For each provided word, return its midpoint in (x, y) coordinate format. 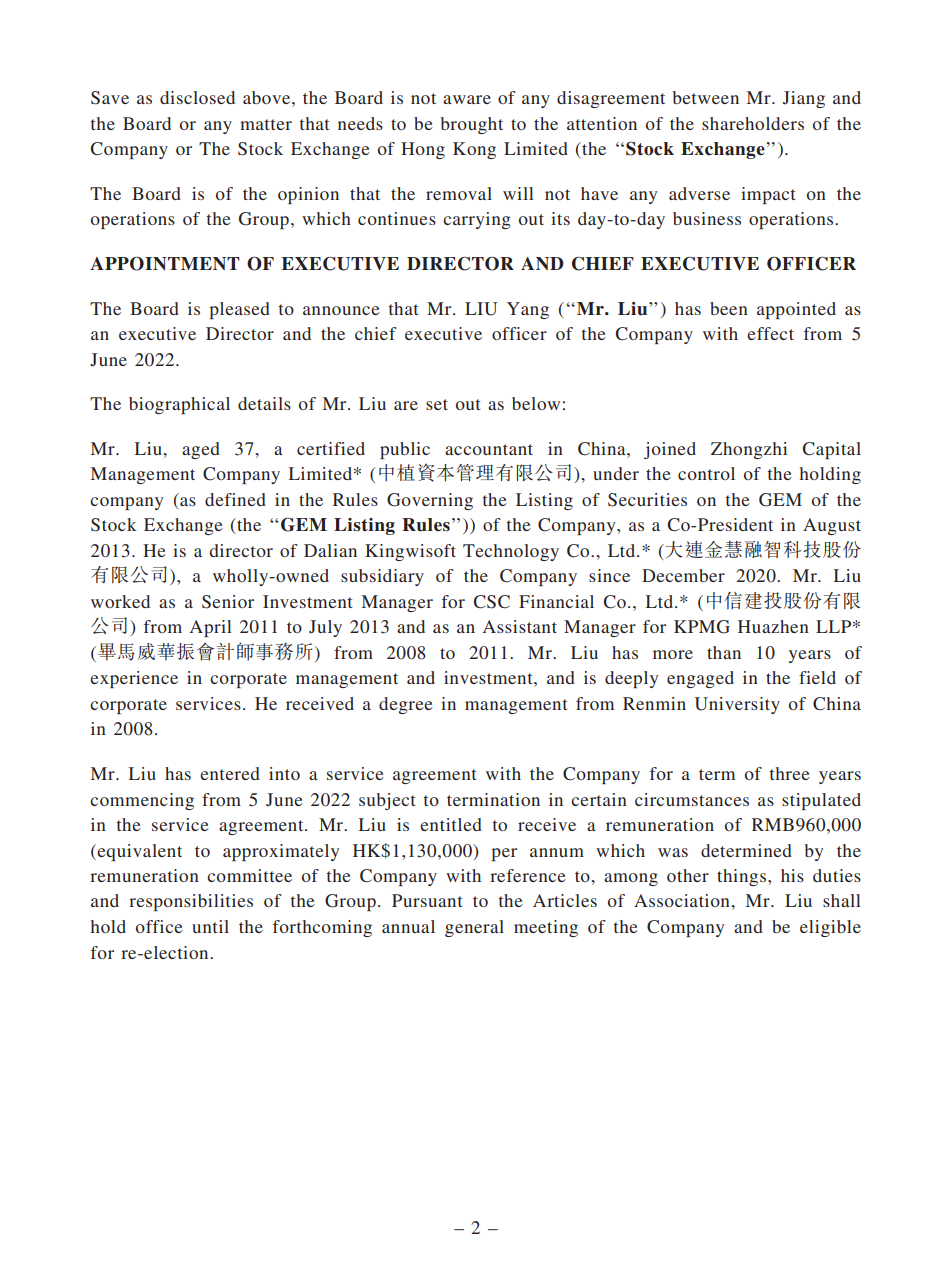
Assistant (520, 626)
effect (770, 333)
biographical (179, 405)
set (437, 404)
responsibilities (191, 902)
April (211, 628)
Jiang (804, 99)
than (724, 652)
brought (471, 125)
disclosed (197, 97)
